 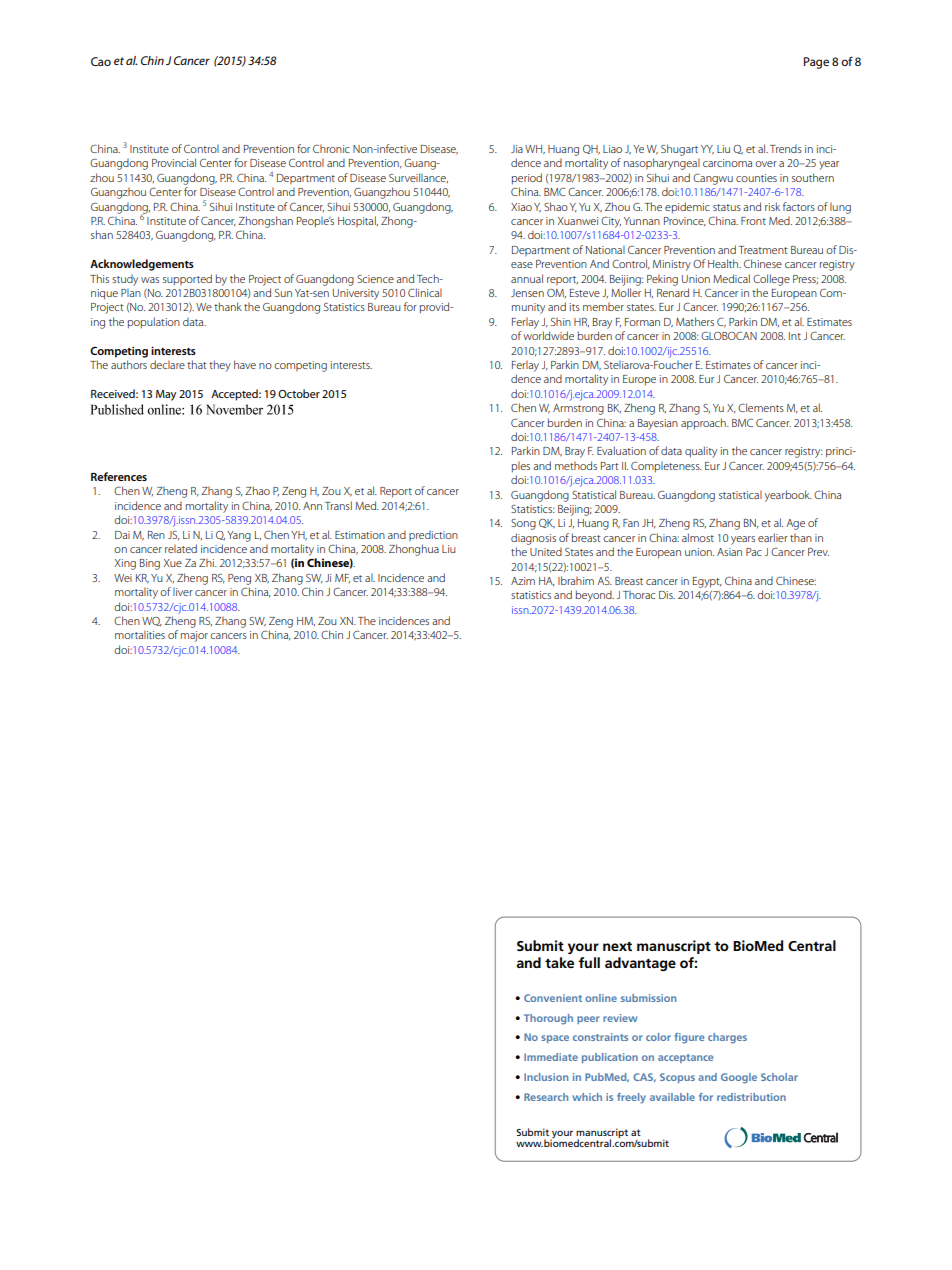 What do you see at coordinates (559, 962) in the page?
I see `take` at bounding box center [559, 962].
